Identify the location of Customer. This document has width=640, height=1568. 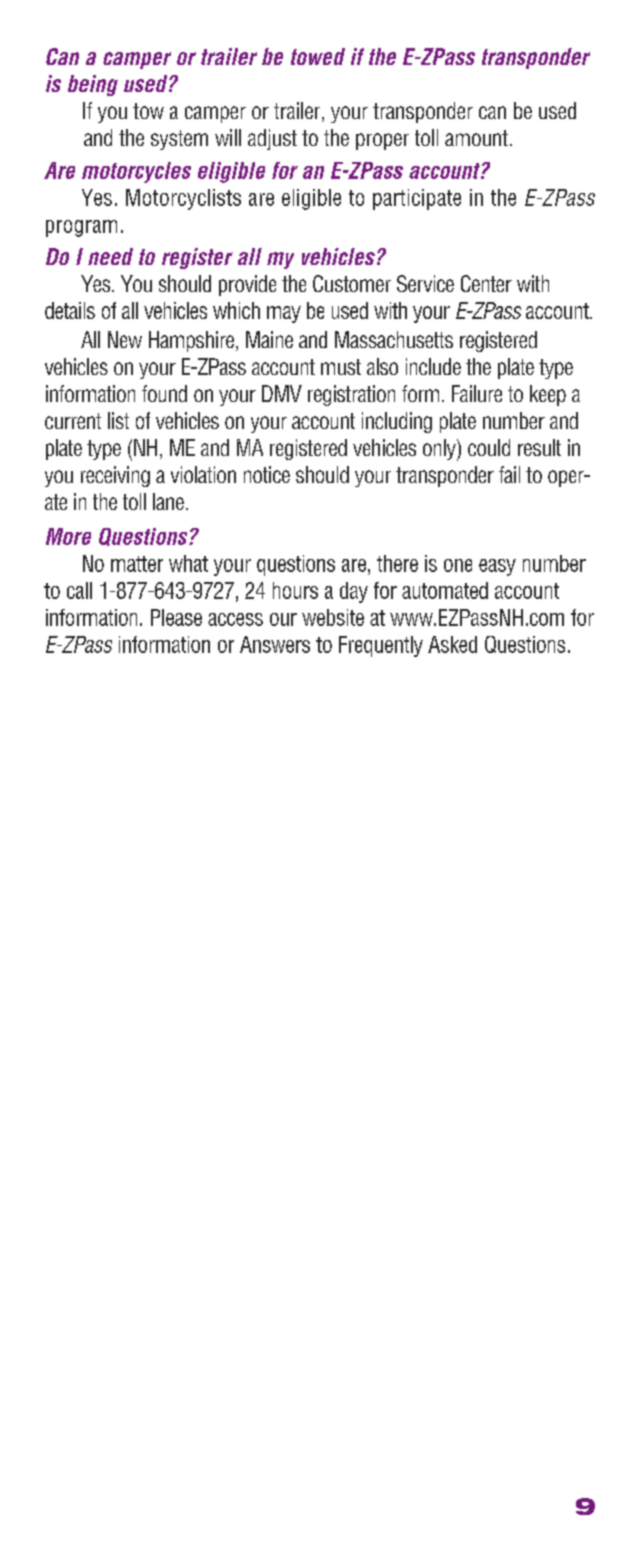
(352, 283).
